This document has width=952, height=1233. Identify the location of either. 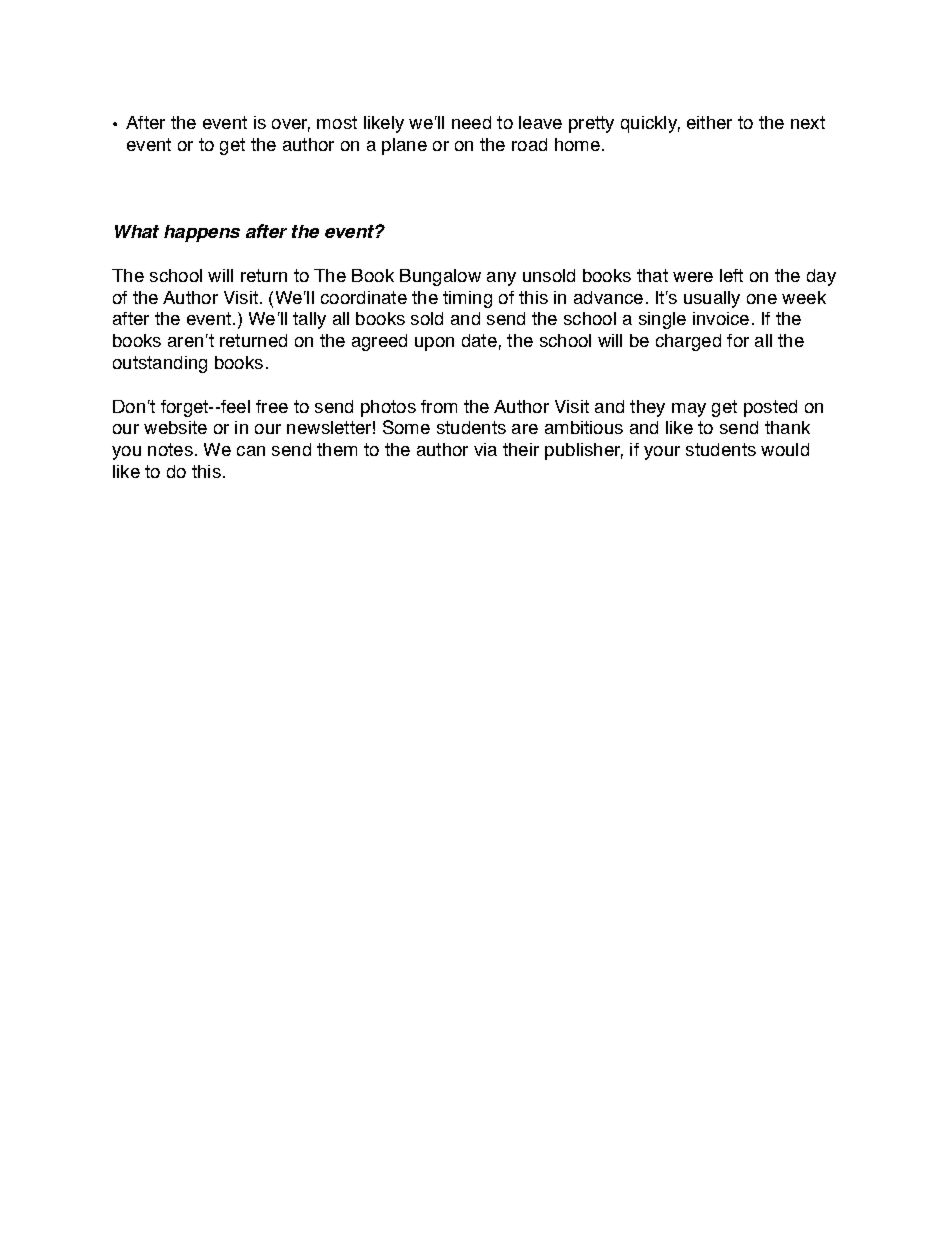
(709, 122).
